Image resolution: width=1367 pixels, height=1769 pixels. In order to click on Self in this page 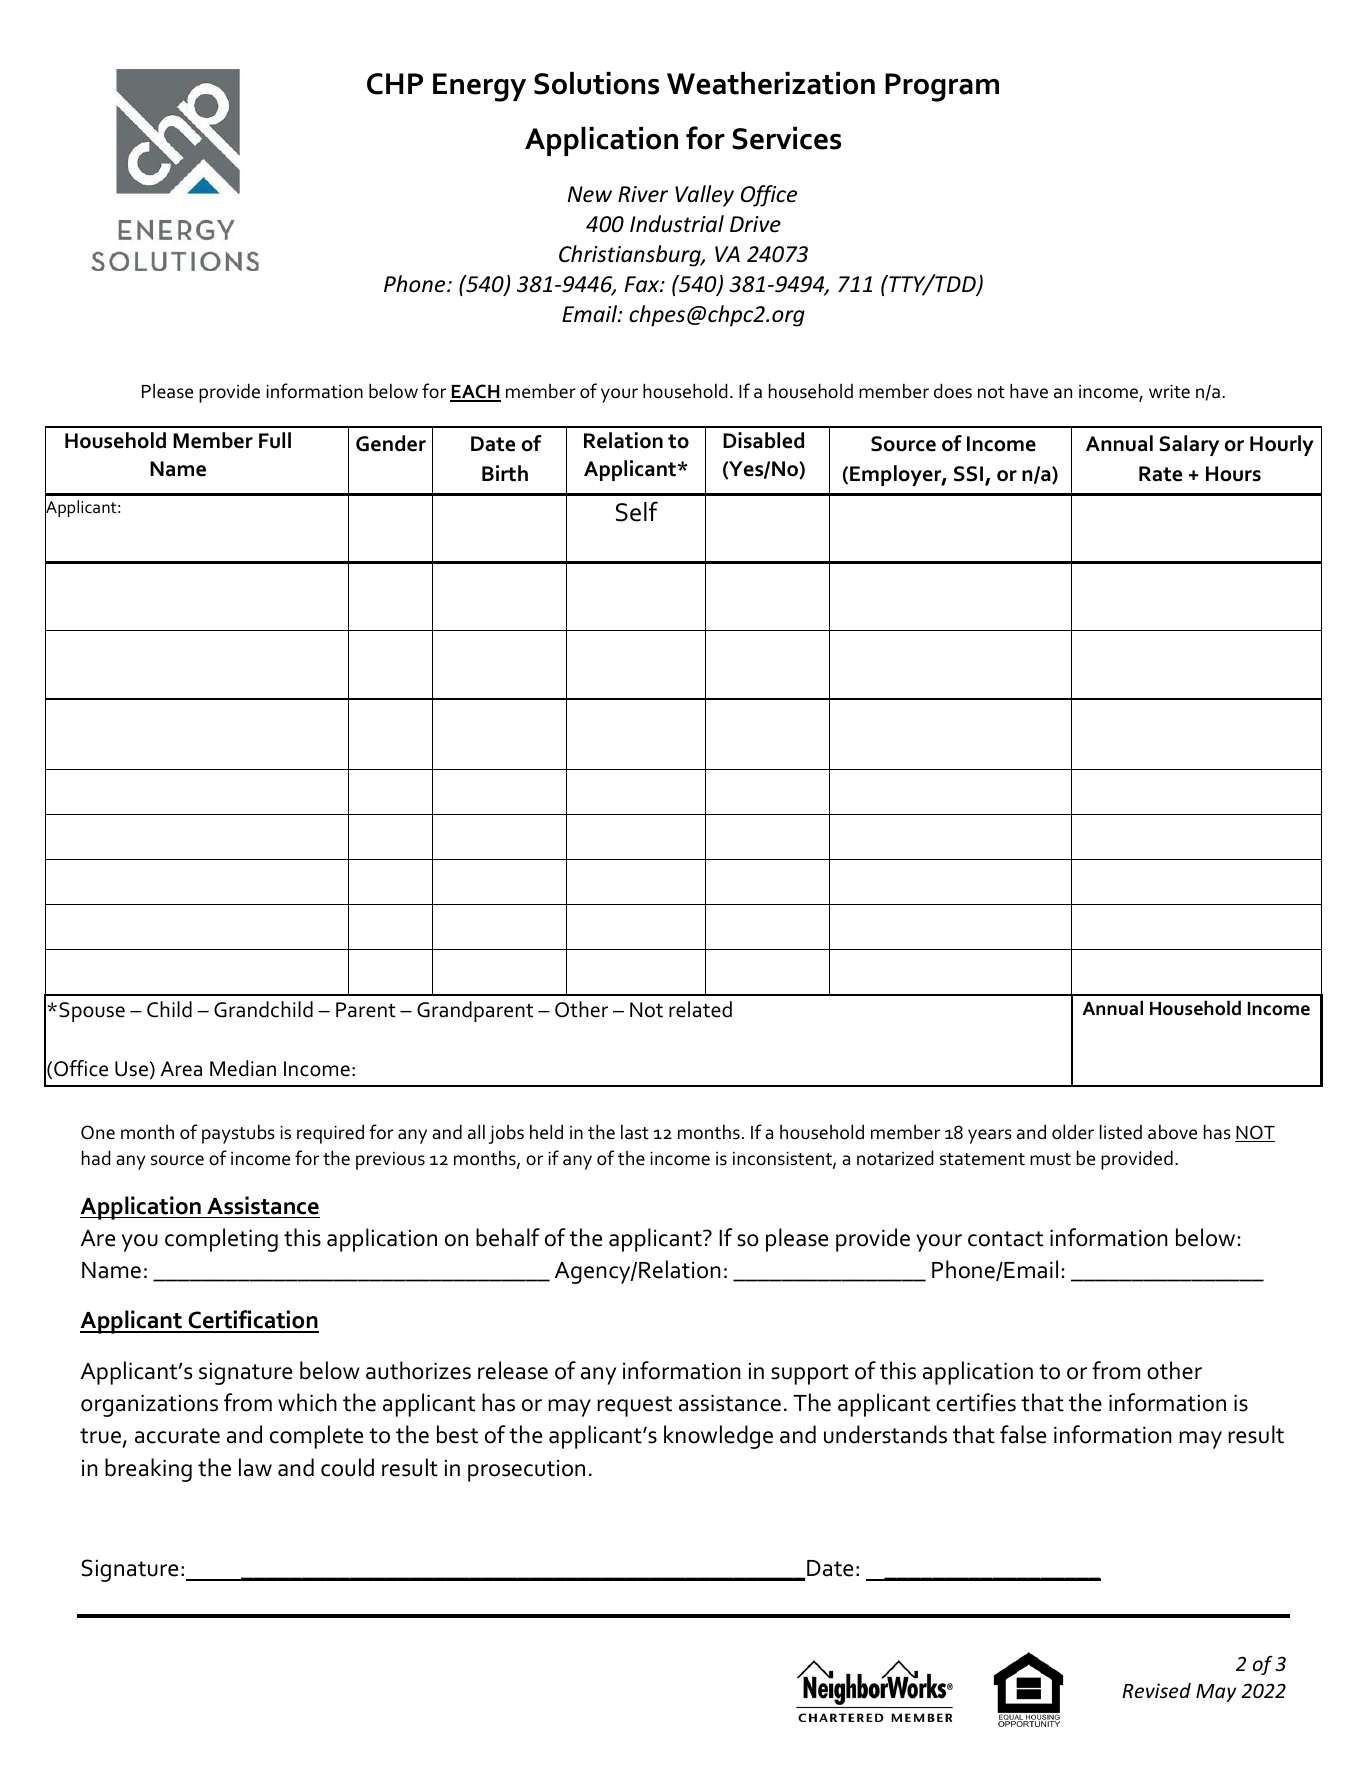, I will do `click(637, 511)`.
